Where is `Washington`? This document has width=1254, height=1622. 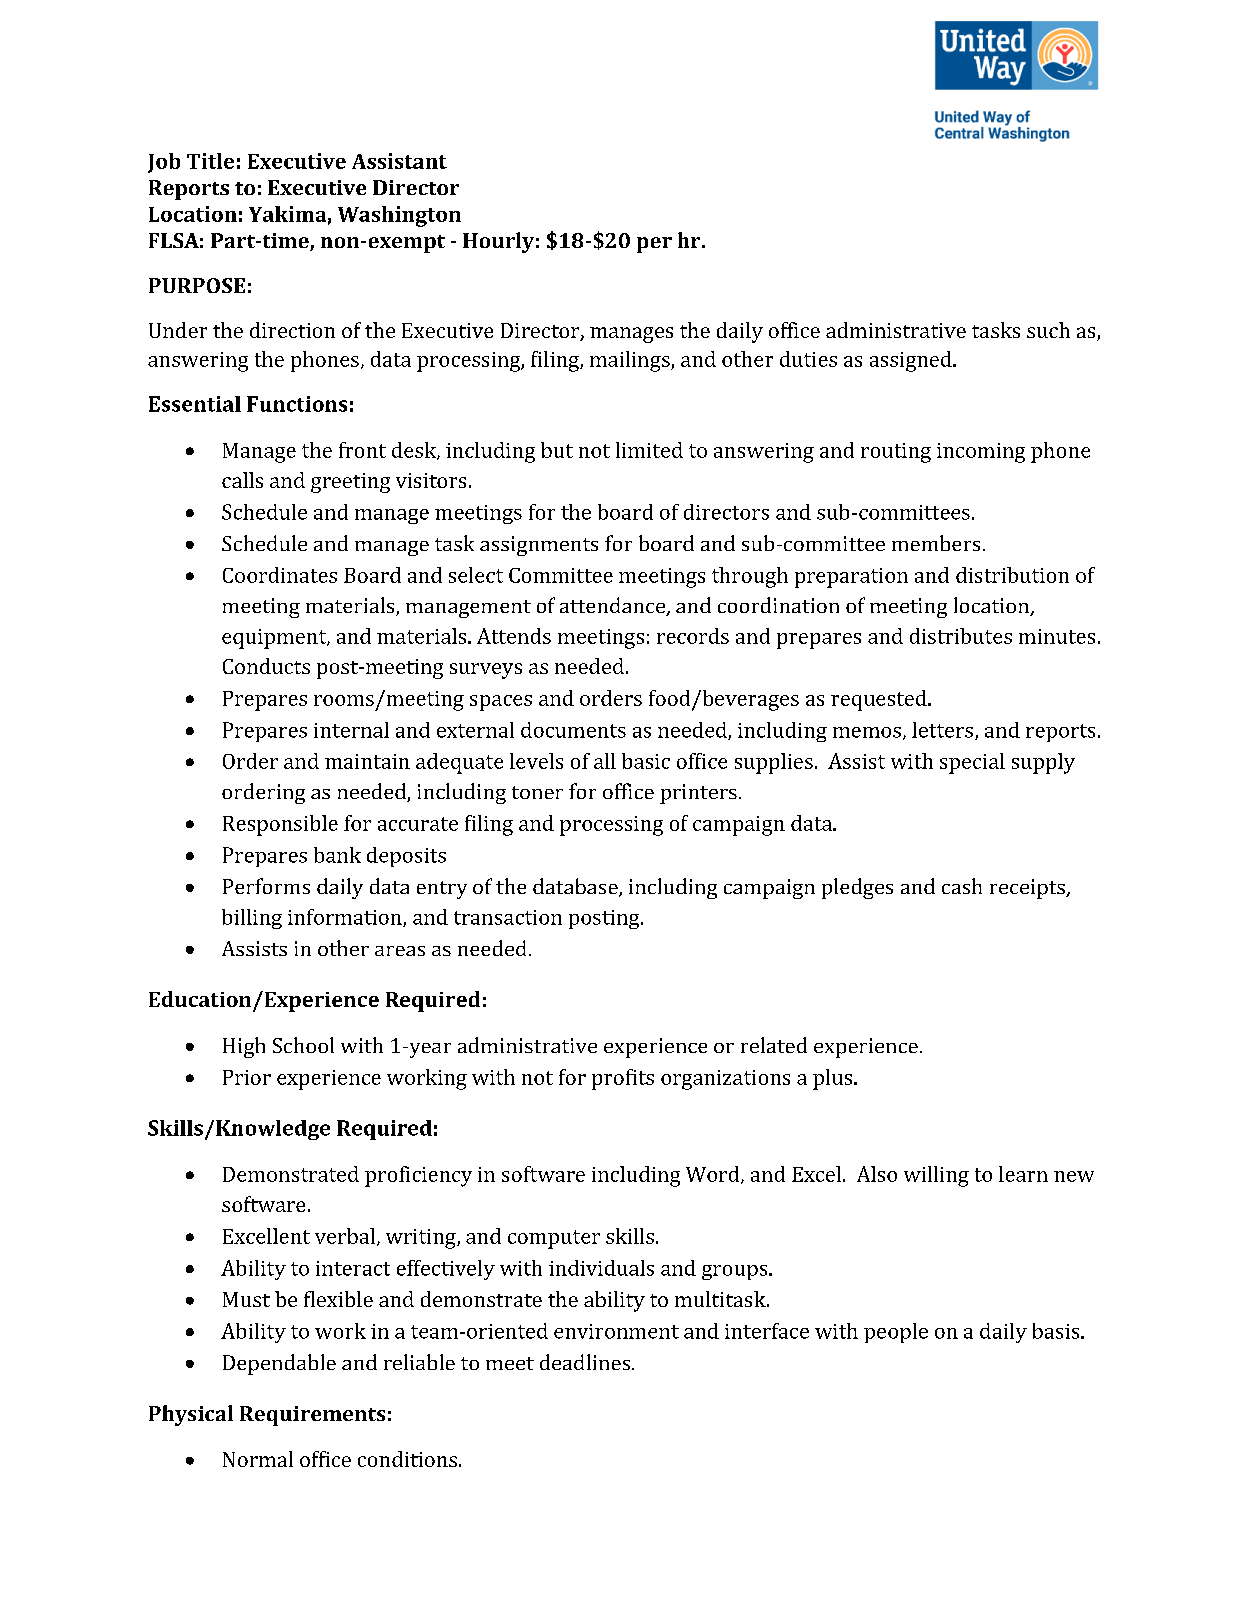
Washington is located at coordinates (399, 216).
